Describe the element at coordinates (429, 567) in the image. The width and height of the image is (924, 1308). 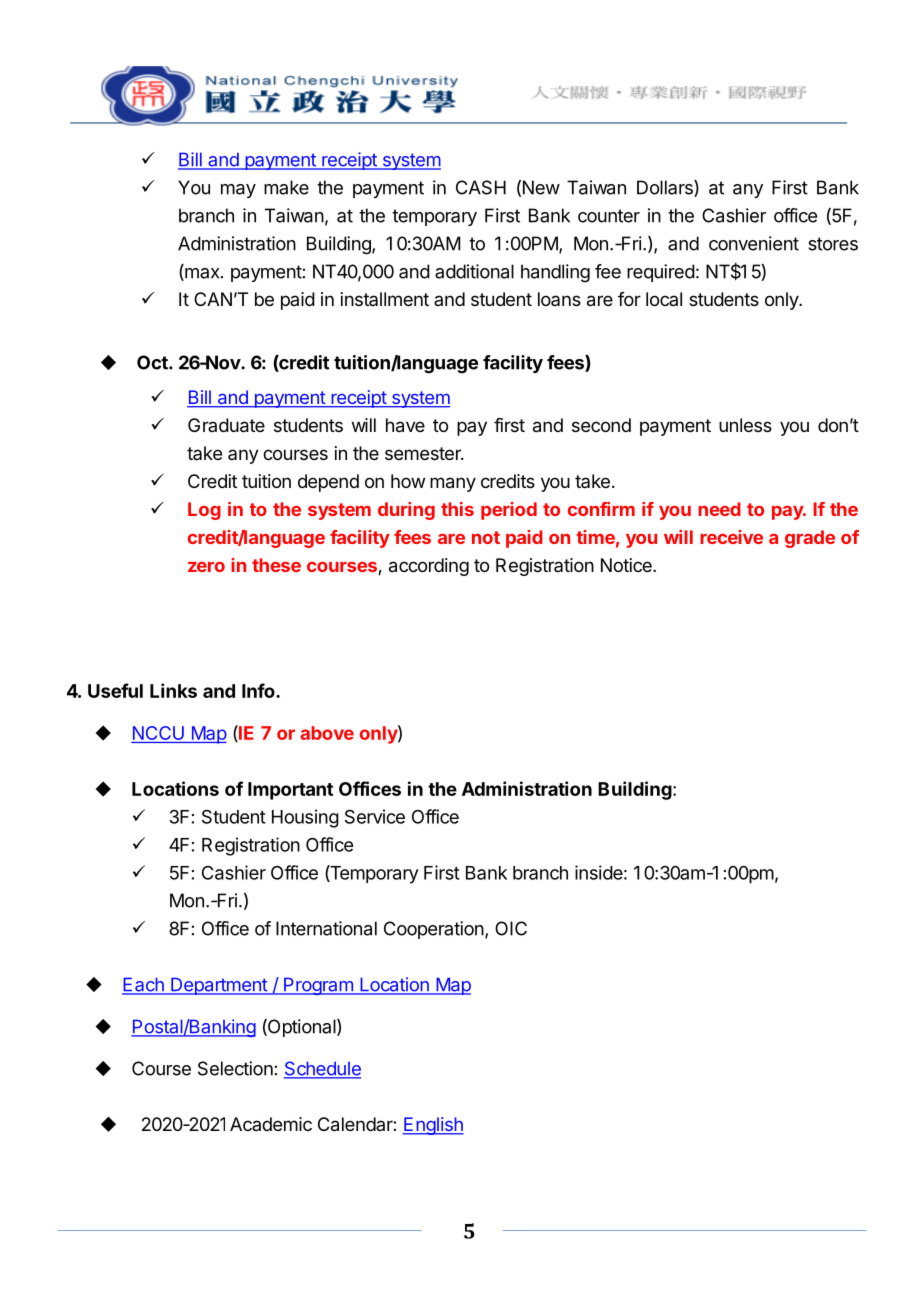
I see `according` at that location.
